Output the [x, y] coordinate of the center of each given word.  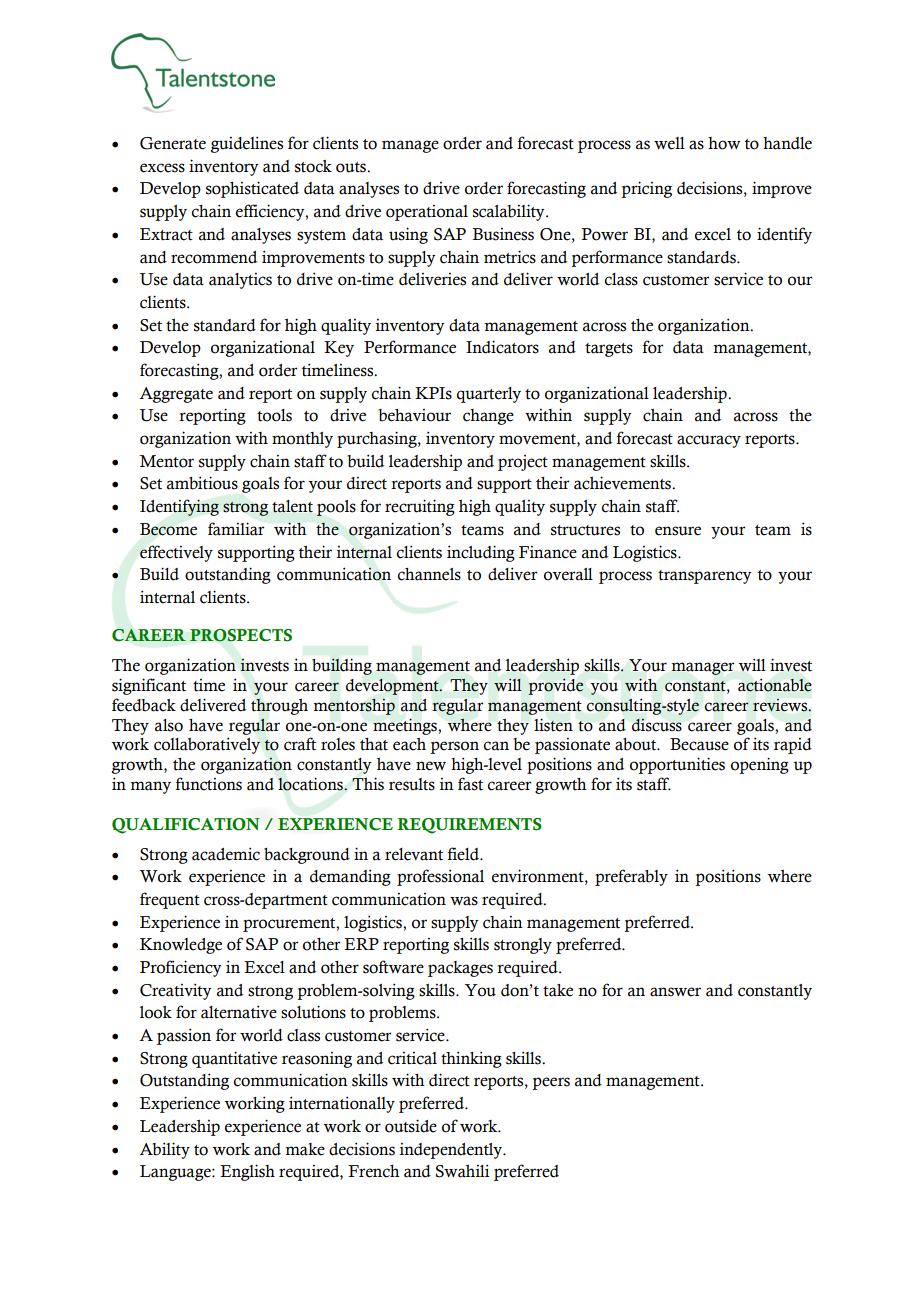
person [454, 747]
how [724, 143]
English [247, 1172]
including [481, 553]
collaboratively [207, 745]
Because [699, 744]
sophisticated [252, 189]
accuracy [709, 441]
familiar [236, 529]
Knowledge [181, 946]
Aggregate [176, 395]
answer [675, 992]
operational [427, 212]
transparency [705, 577]
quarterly [489, 395]
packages [460, 969]
